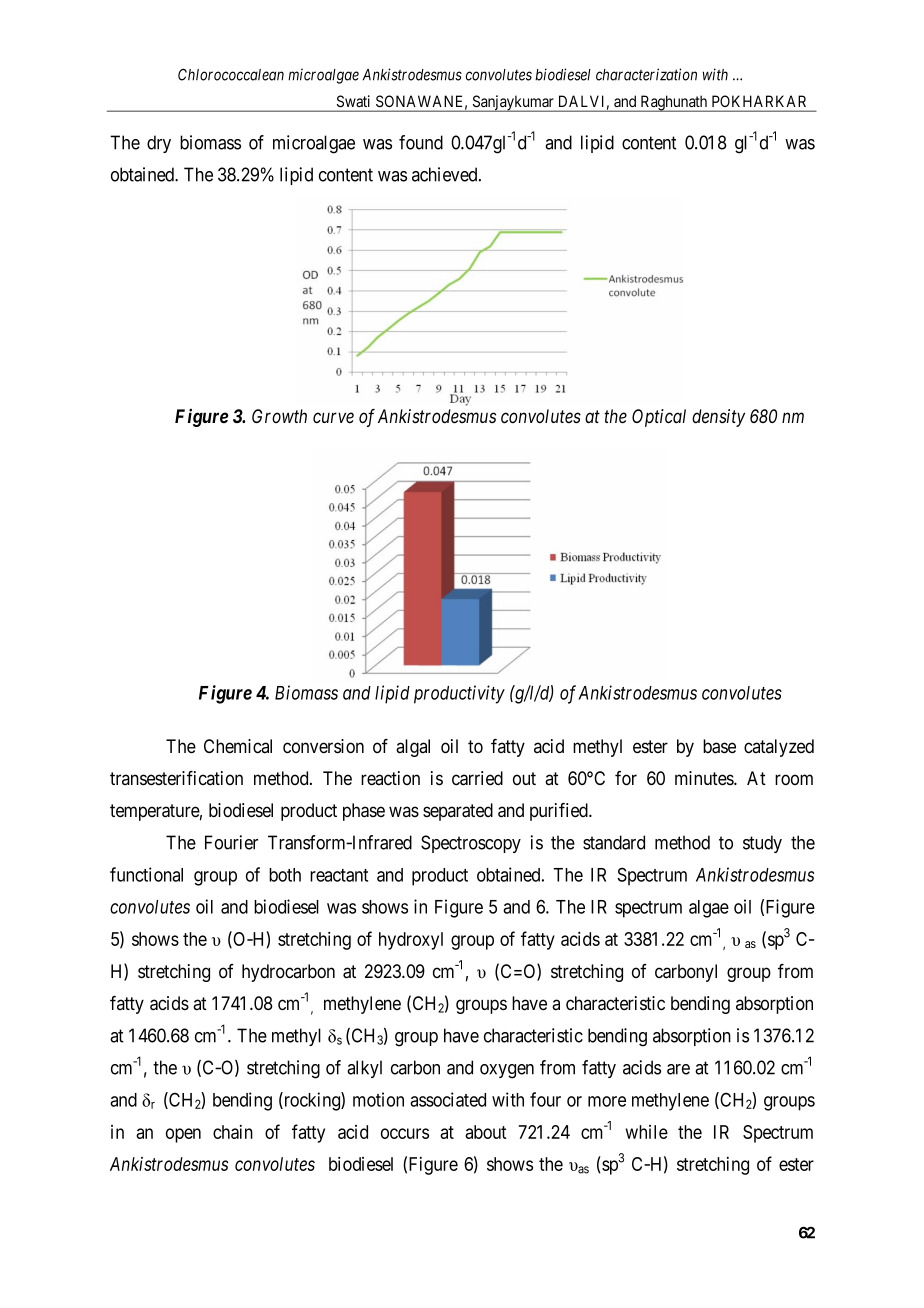  What do you see at coordinates (421, 142) in the image?
I see `found` at bounding box center [421, 142].
